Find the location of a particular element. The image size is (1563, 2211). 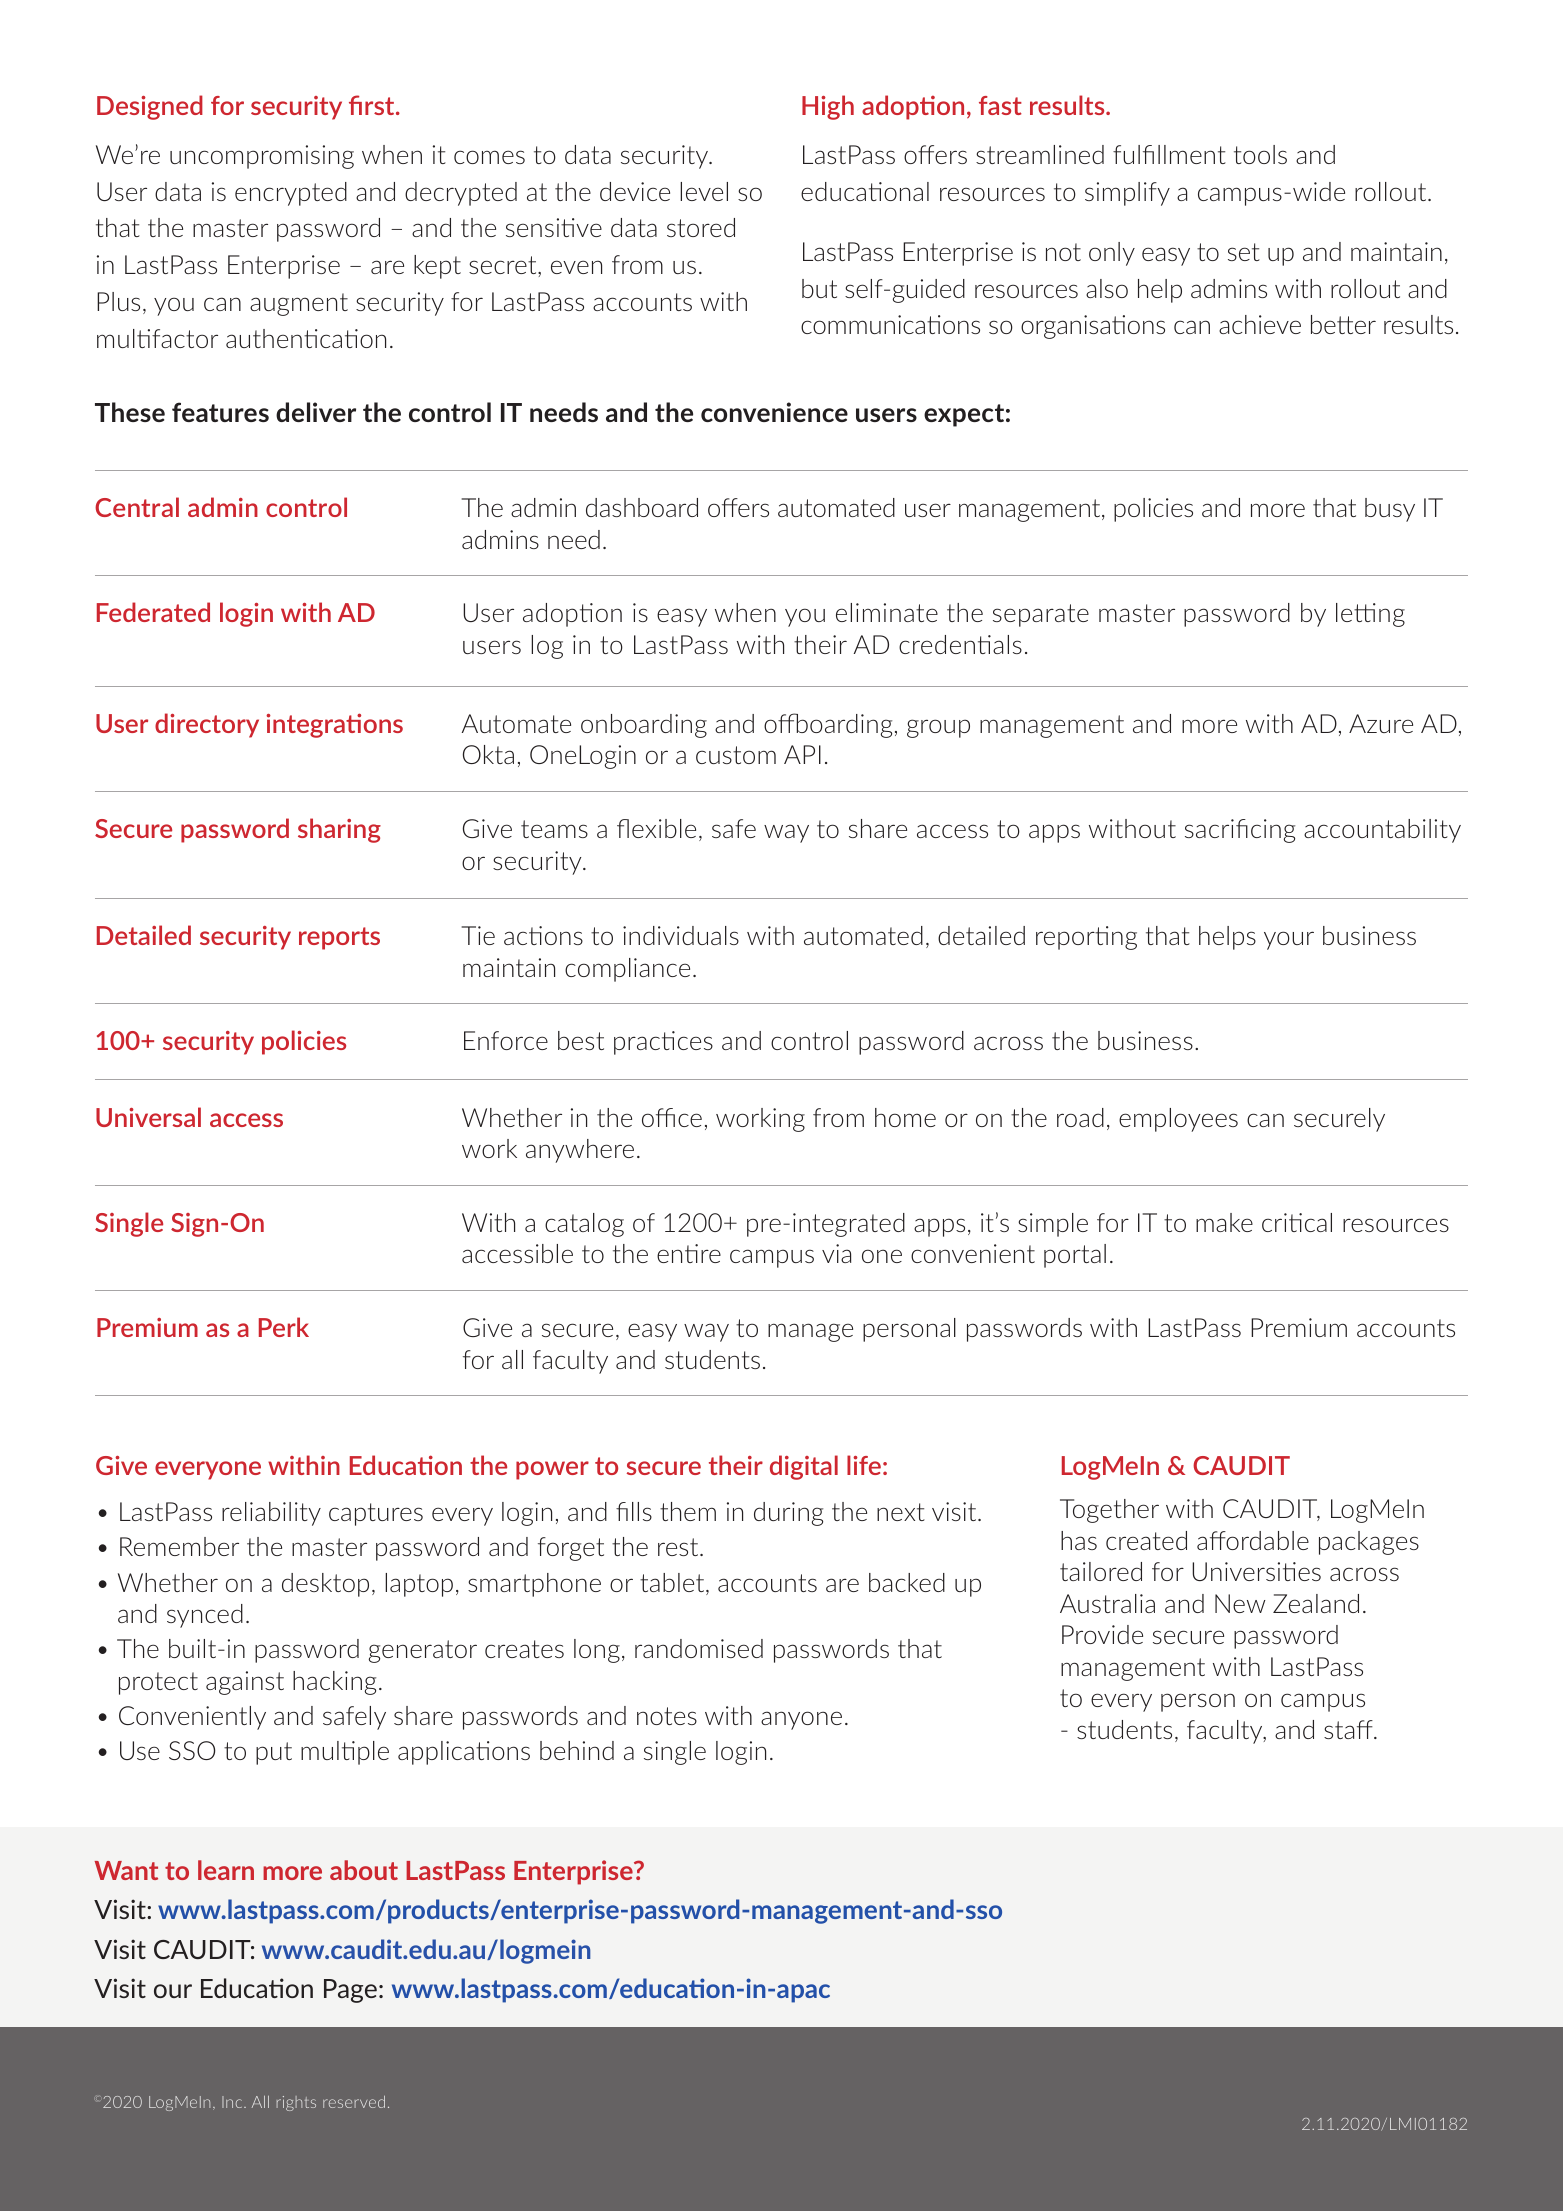

uncompromising is located at coordinates (262, 157).
